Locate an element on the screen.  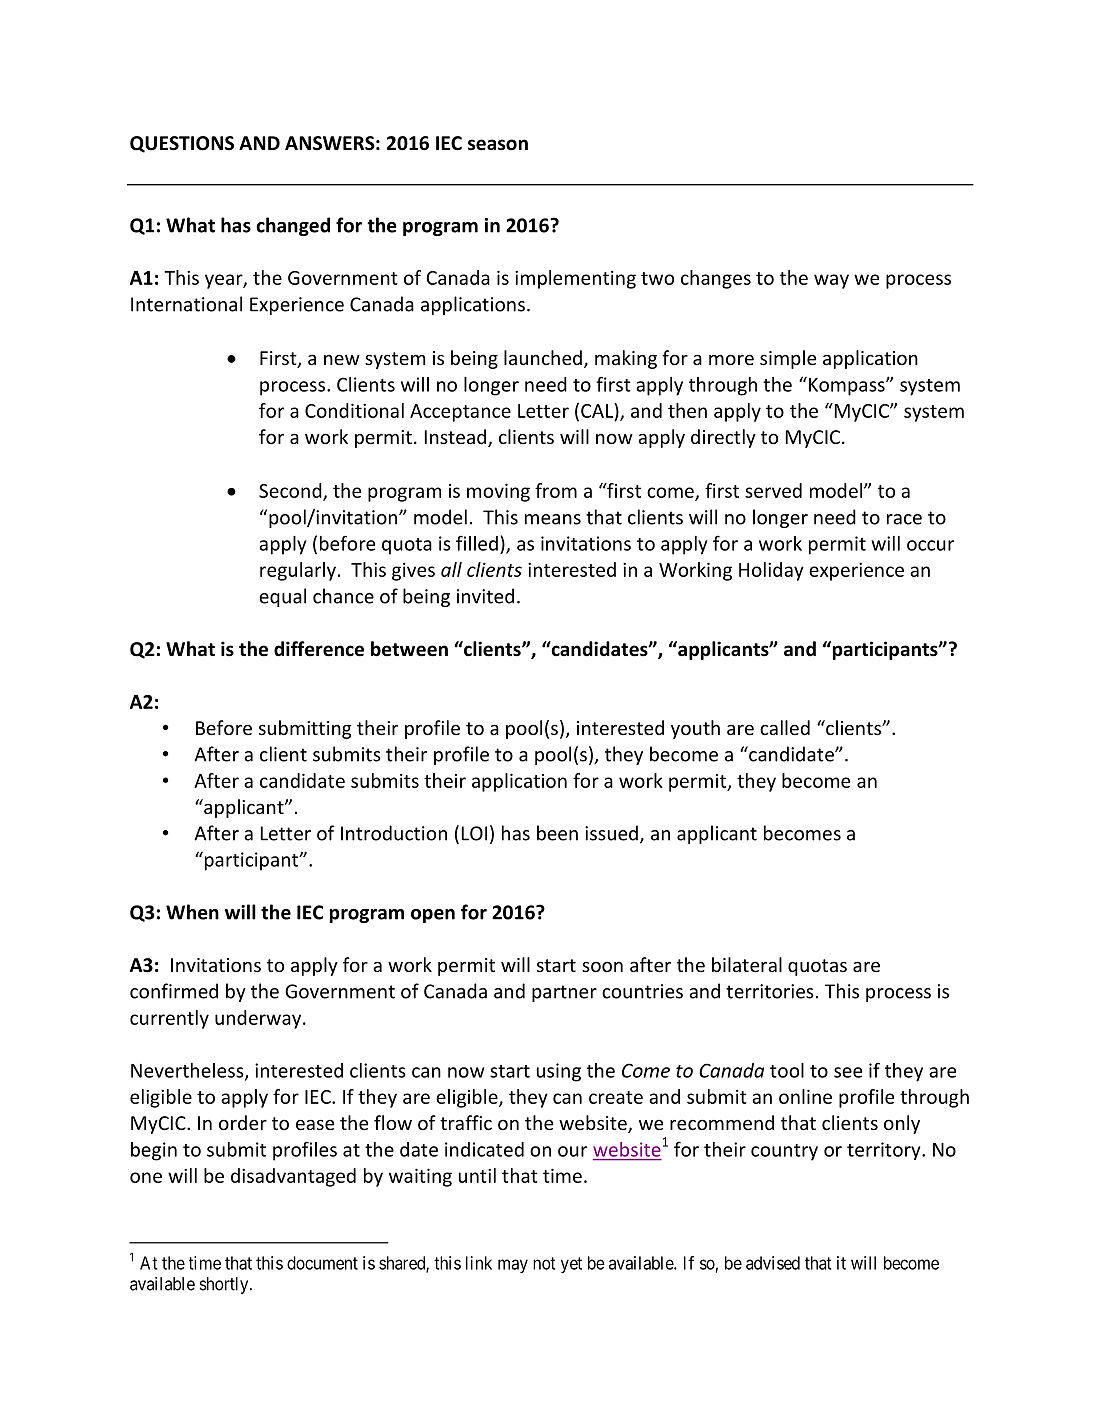
QUESTIONS is located at coordinates (182, 144).
